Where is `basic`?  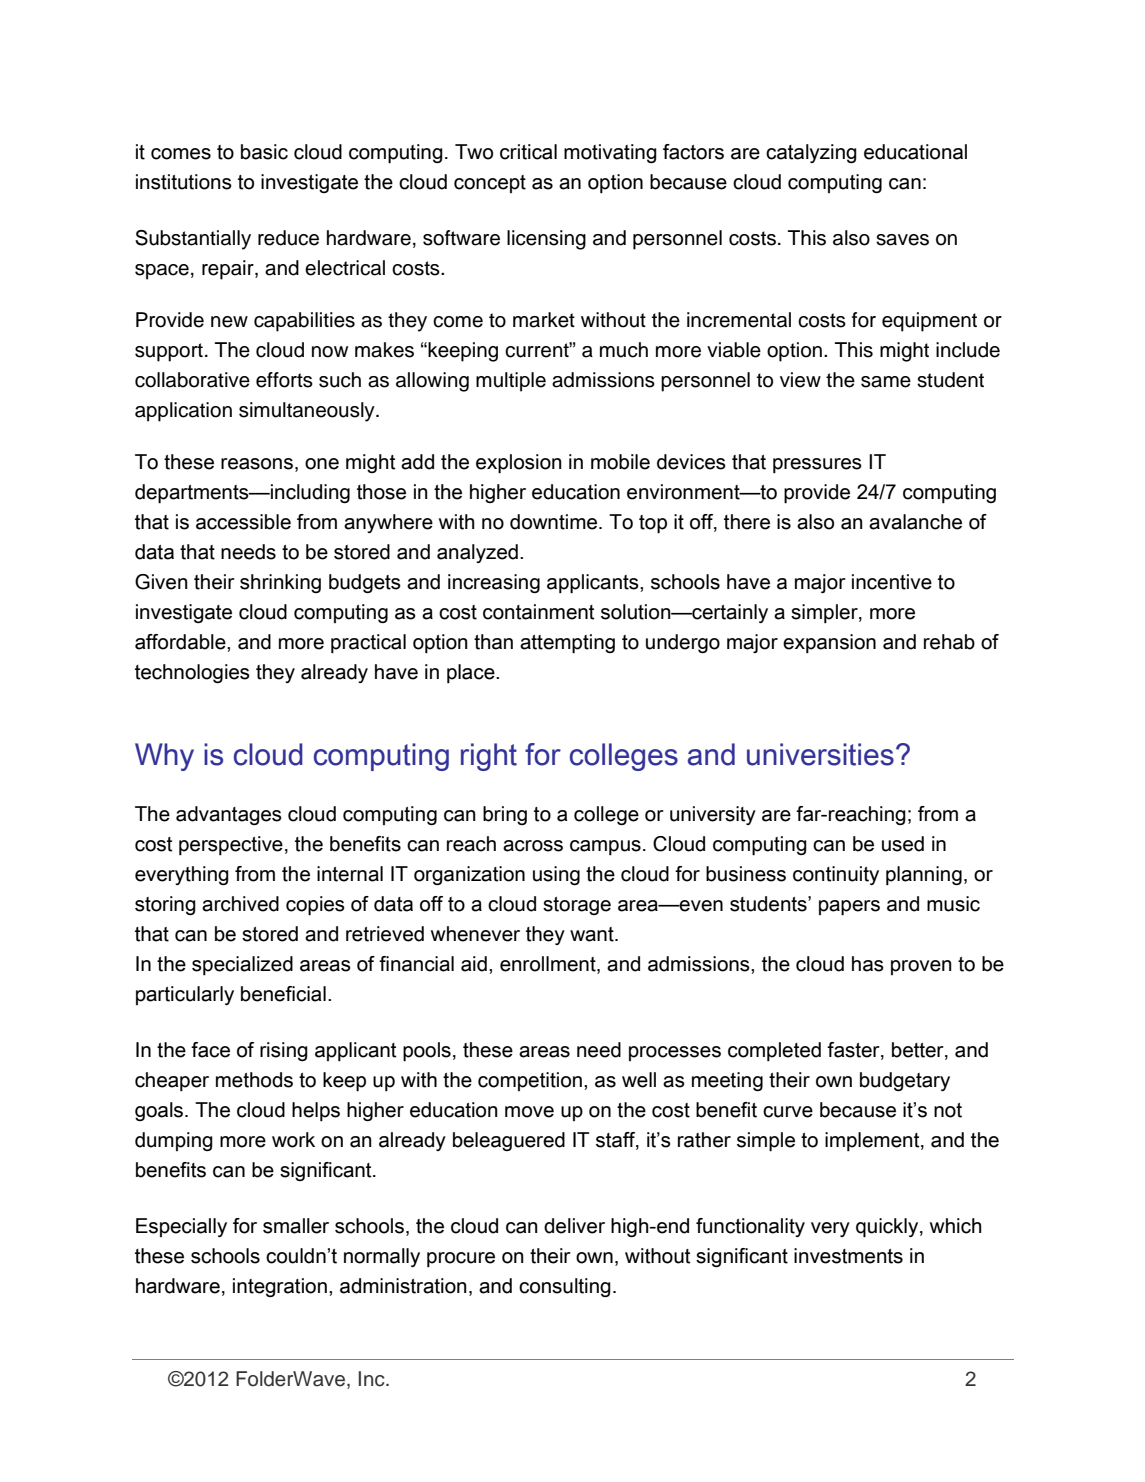
basic is located at coordinates (264, 152).
